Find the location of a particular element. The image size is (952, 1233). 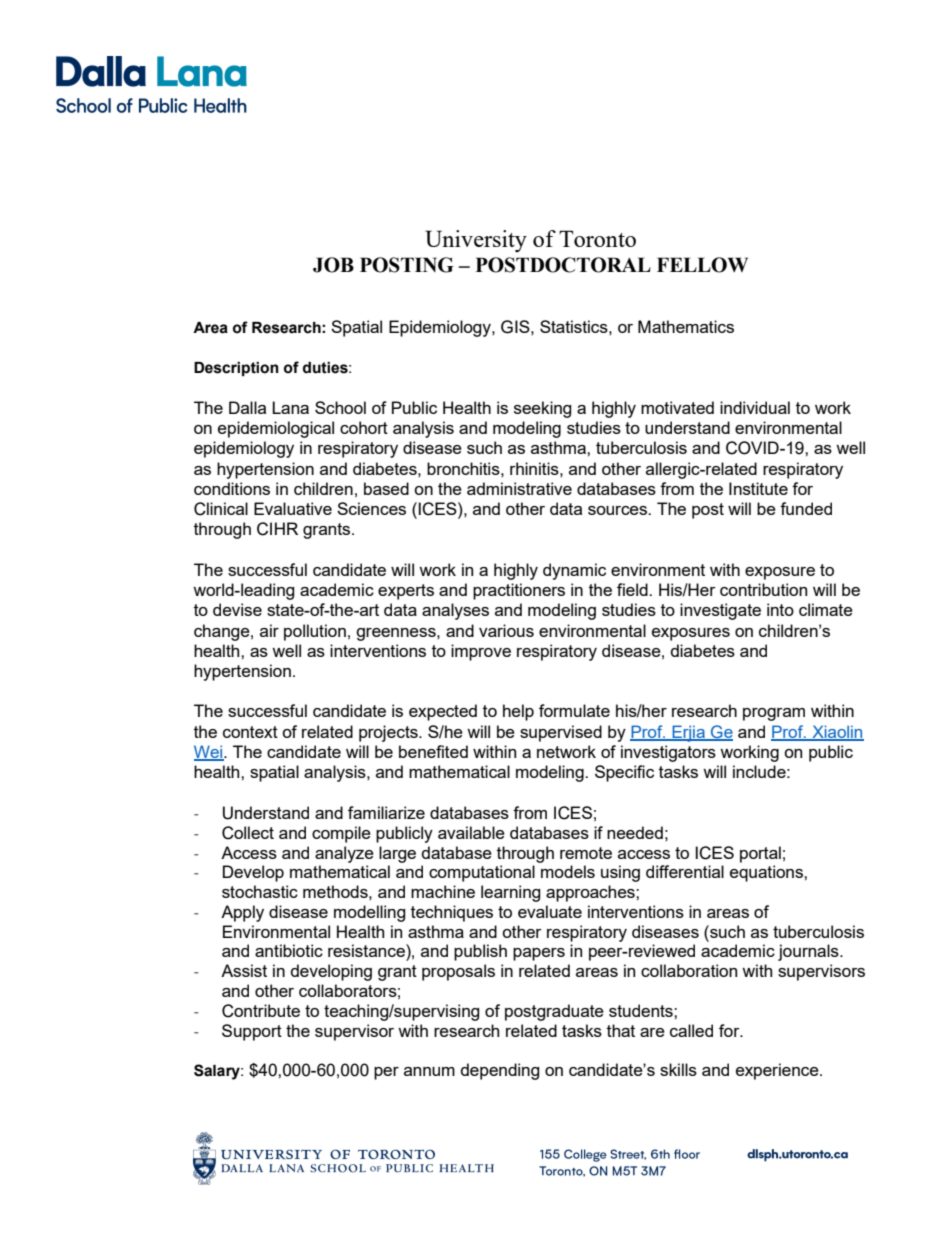

improve is located at coordinates (481, 652).
